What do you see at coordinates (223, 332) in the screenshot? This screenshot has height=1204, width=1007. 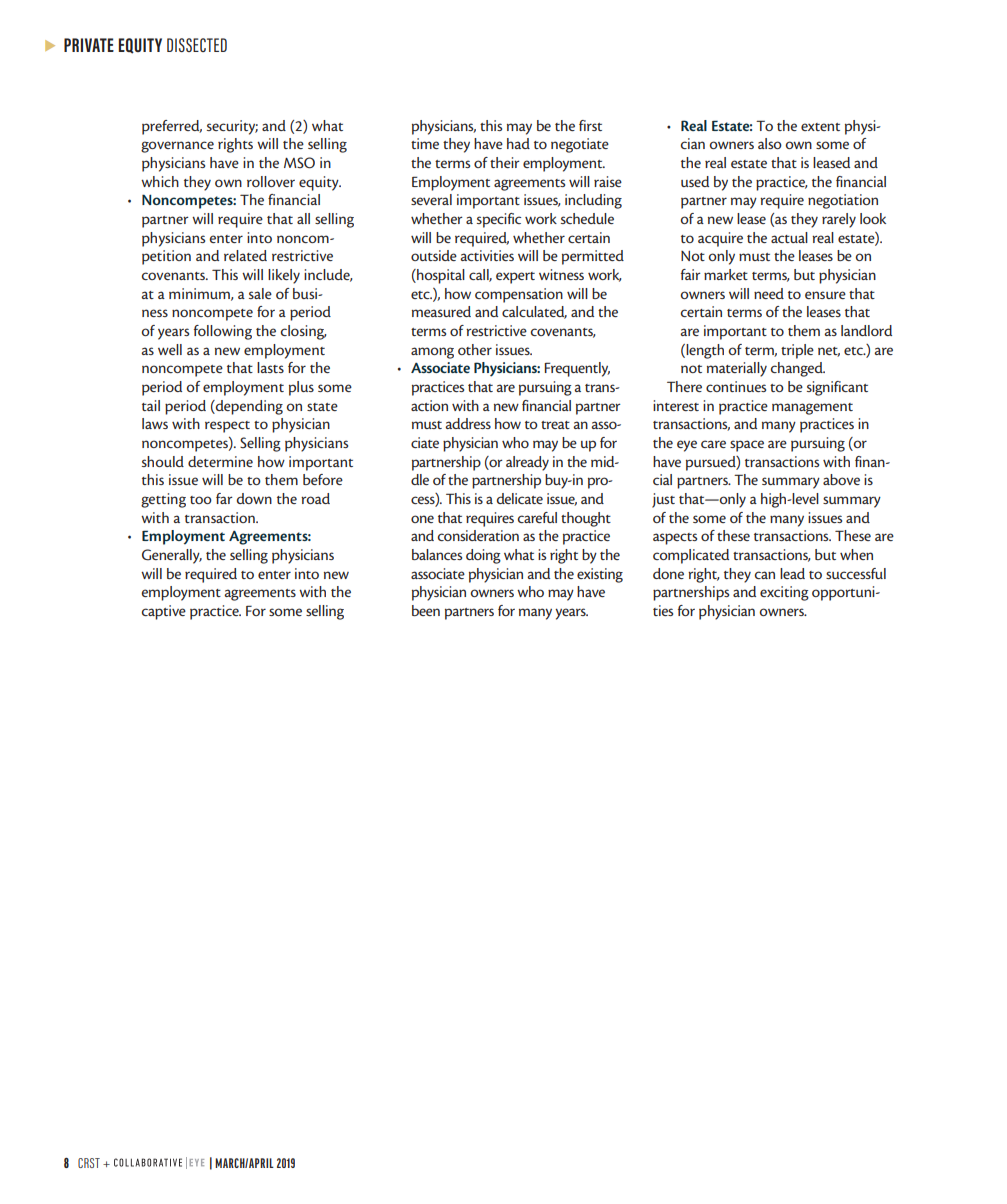 I see `following` at bounding box center [223, 332].
